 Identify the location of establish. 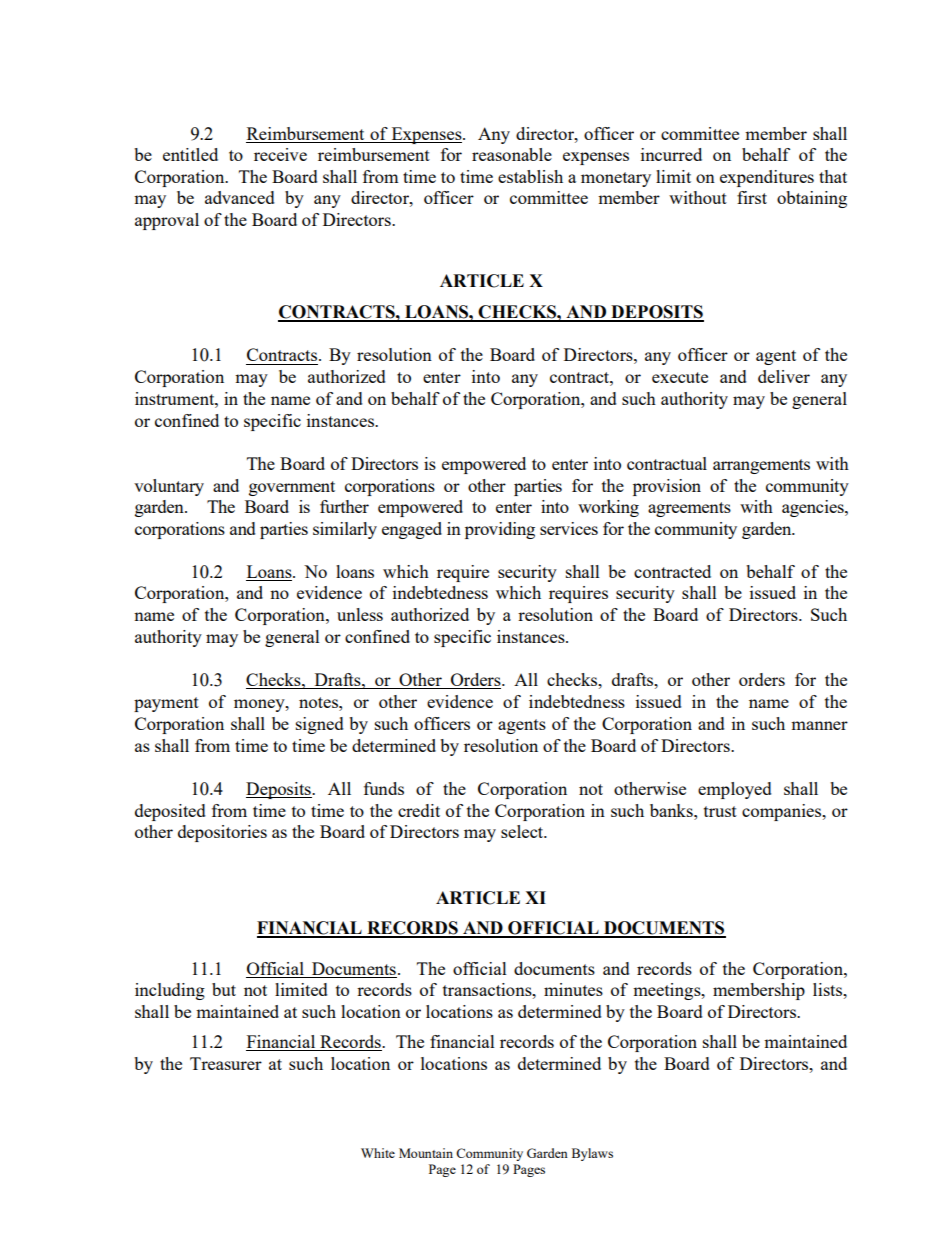
(530, 176).
